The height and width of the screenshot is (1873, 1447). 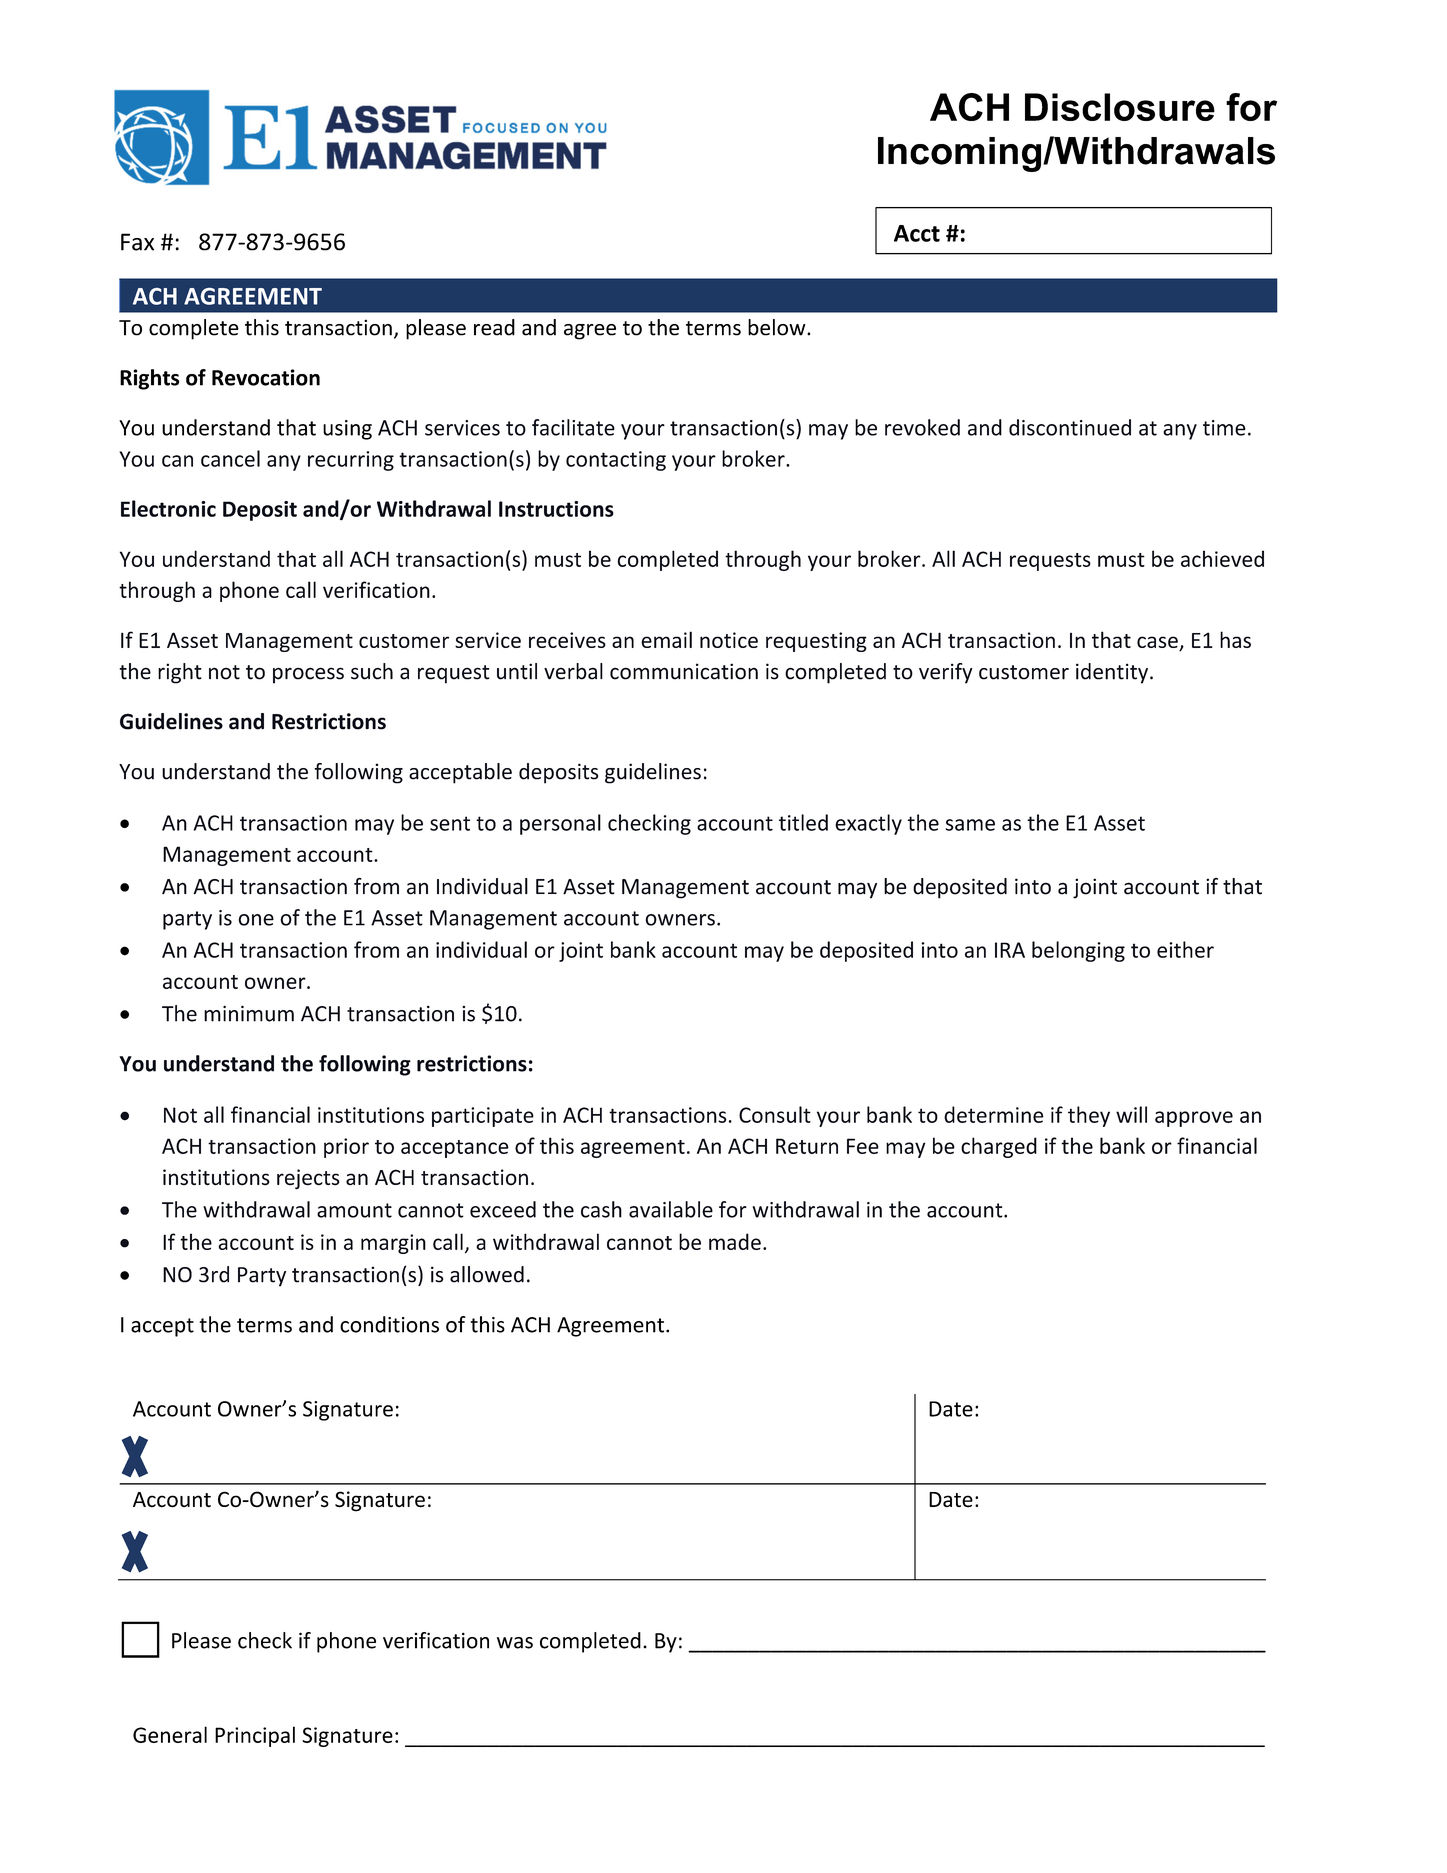 I want to click on they, so click(x=1089, y=1116).
